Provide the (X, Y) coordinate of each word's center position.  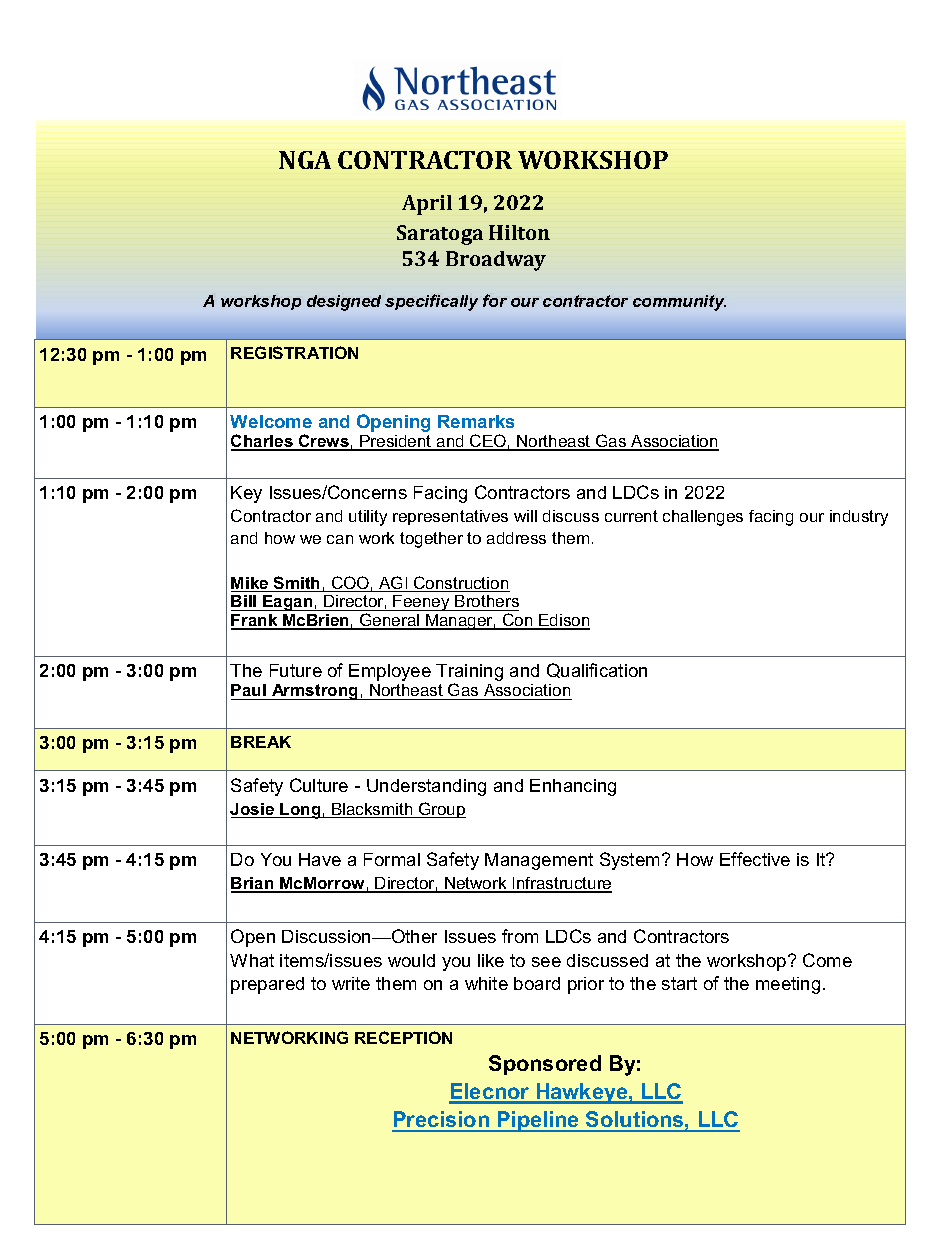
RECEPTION (403, 1037)
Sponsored (545, 1065)
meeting (788, 985)
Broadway (496, 261)
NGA (305, 160)
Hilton (519, 232)
